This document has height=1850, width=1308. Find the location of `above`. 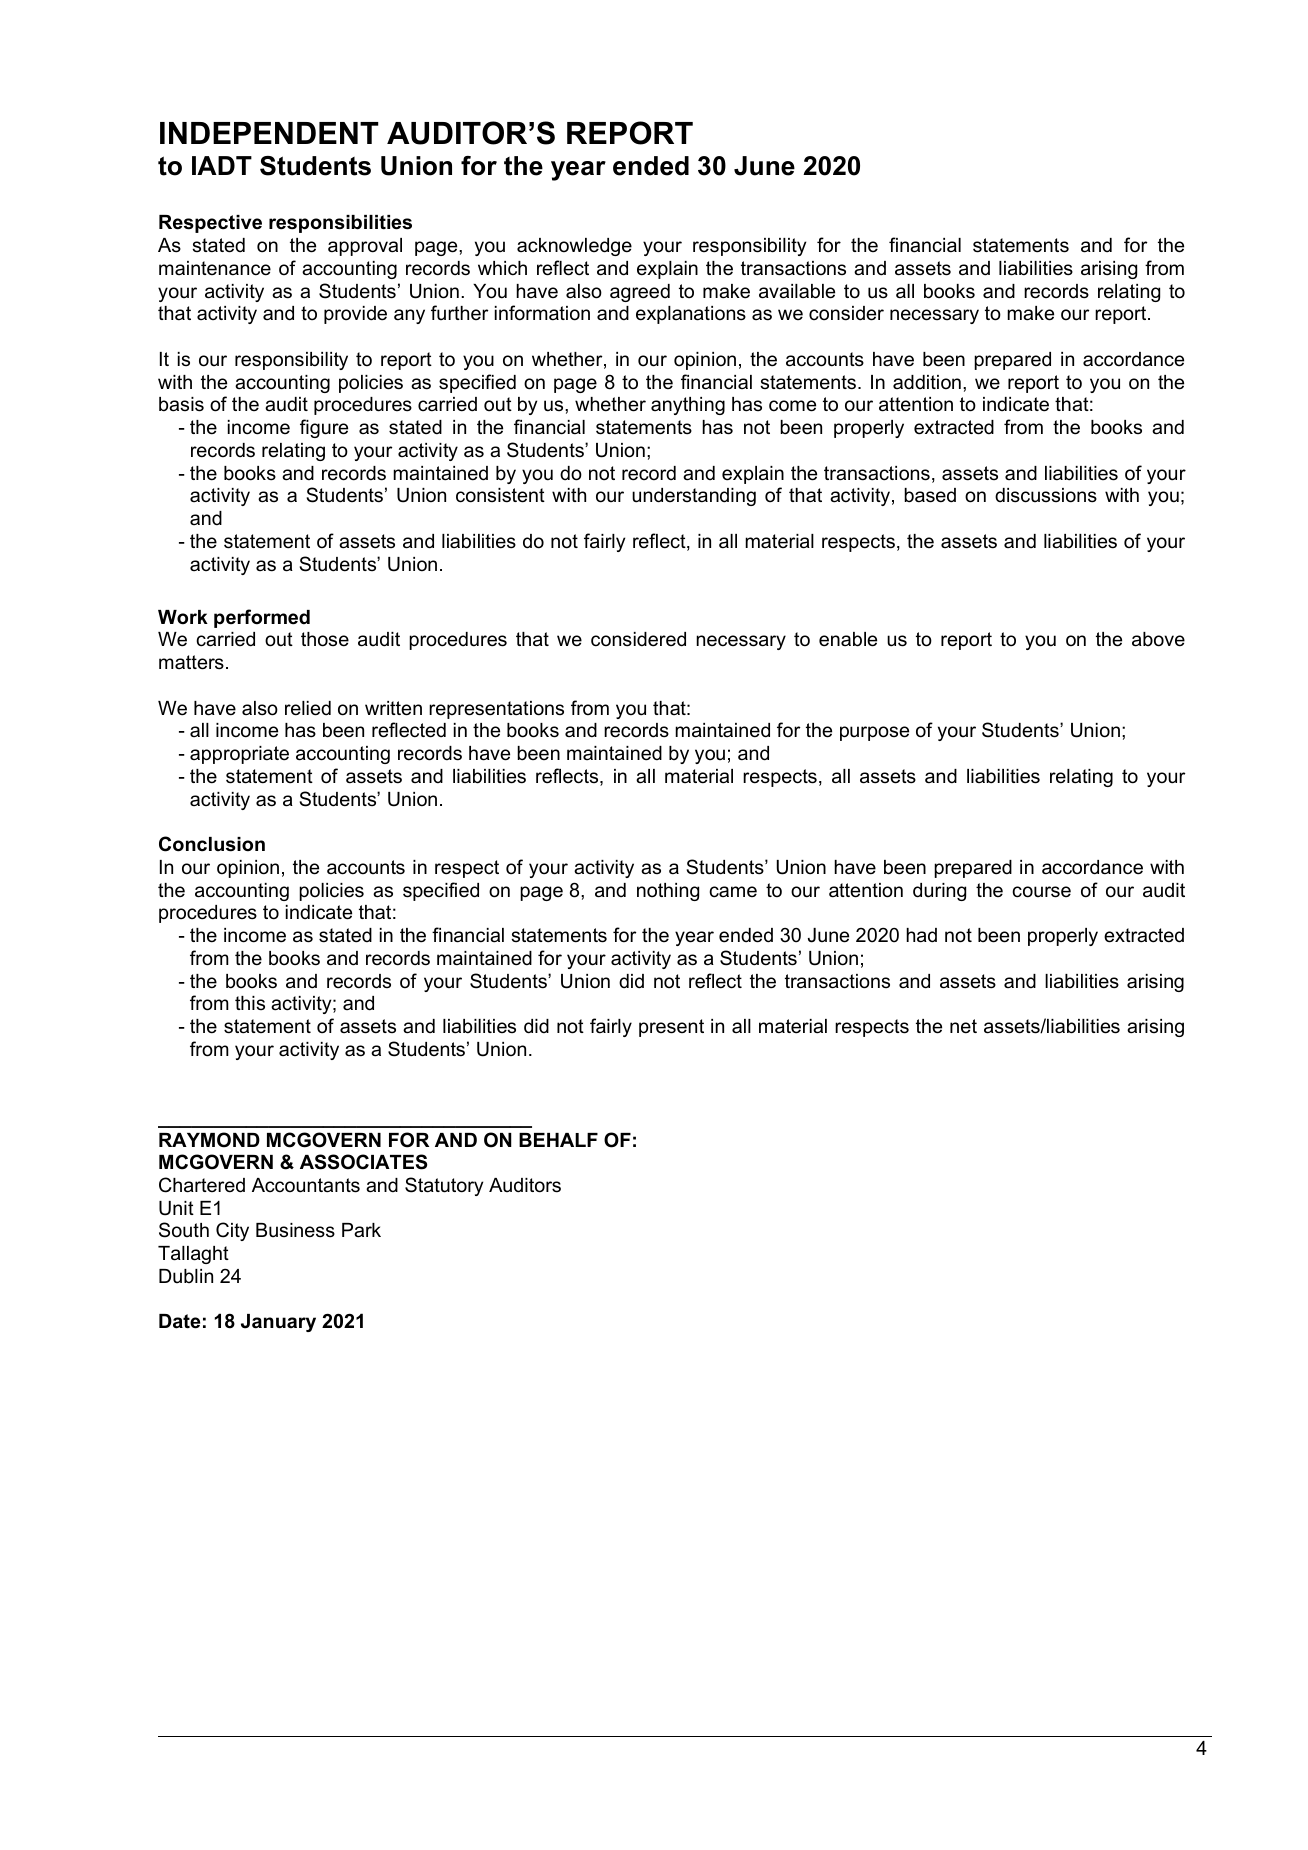

above is located at coordinates (1158, 639).
